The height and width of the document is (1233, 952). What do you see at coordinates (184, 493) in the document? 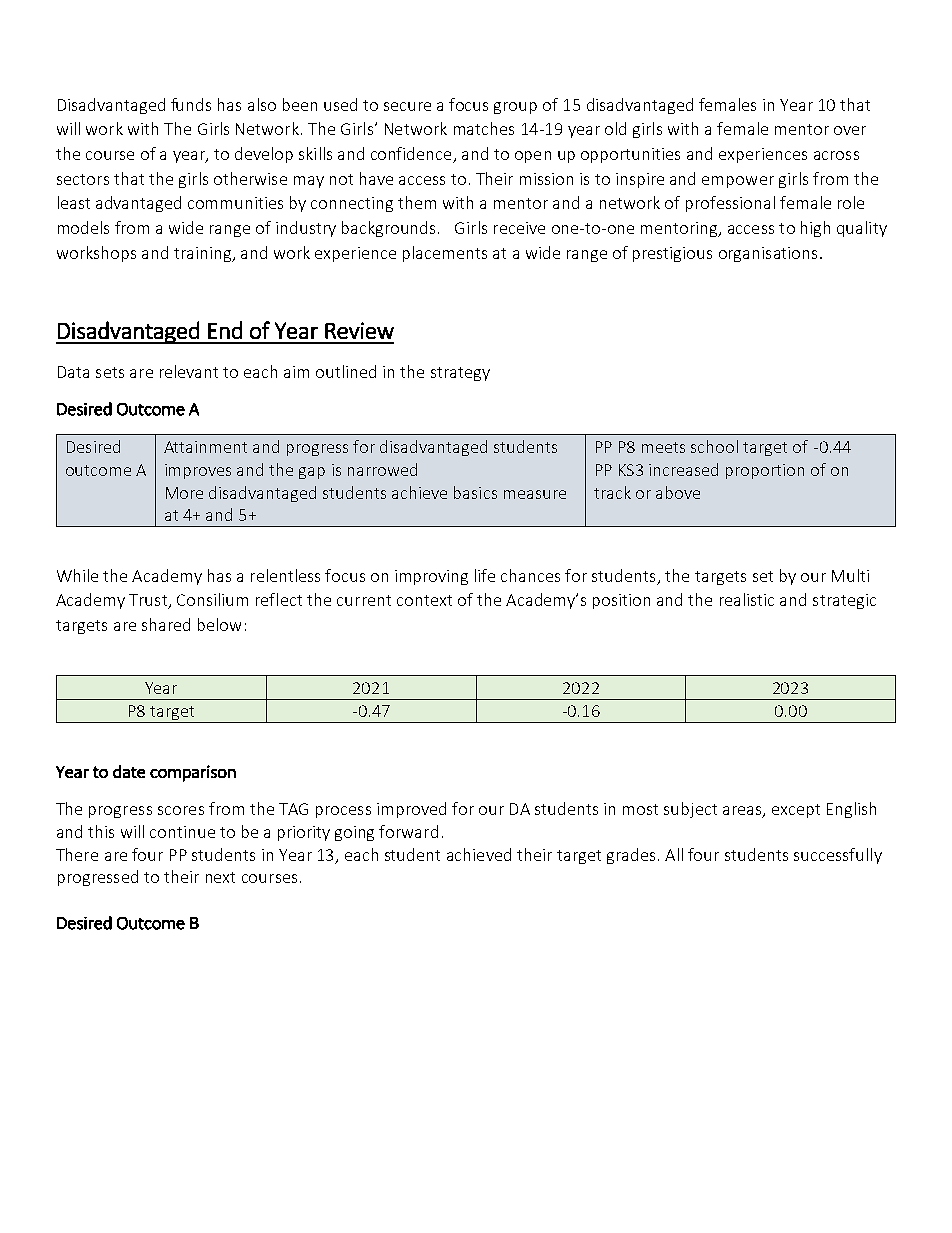
I see `More` at bounding box center [184, 493].
